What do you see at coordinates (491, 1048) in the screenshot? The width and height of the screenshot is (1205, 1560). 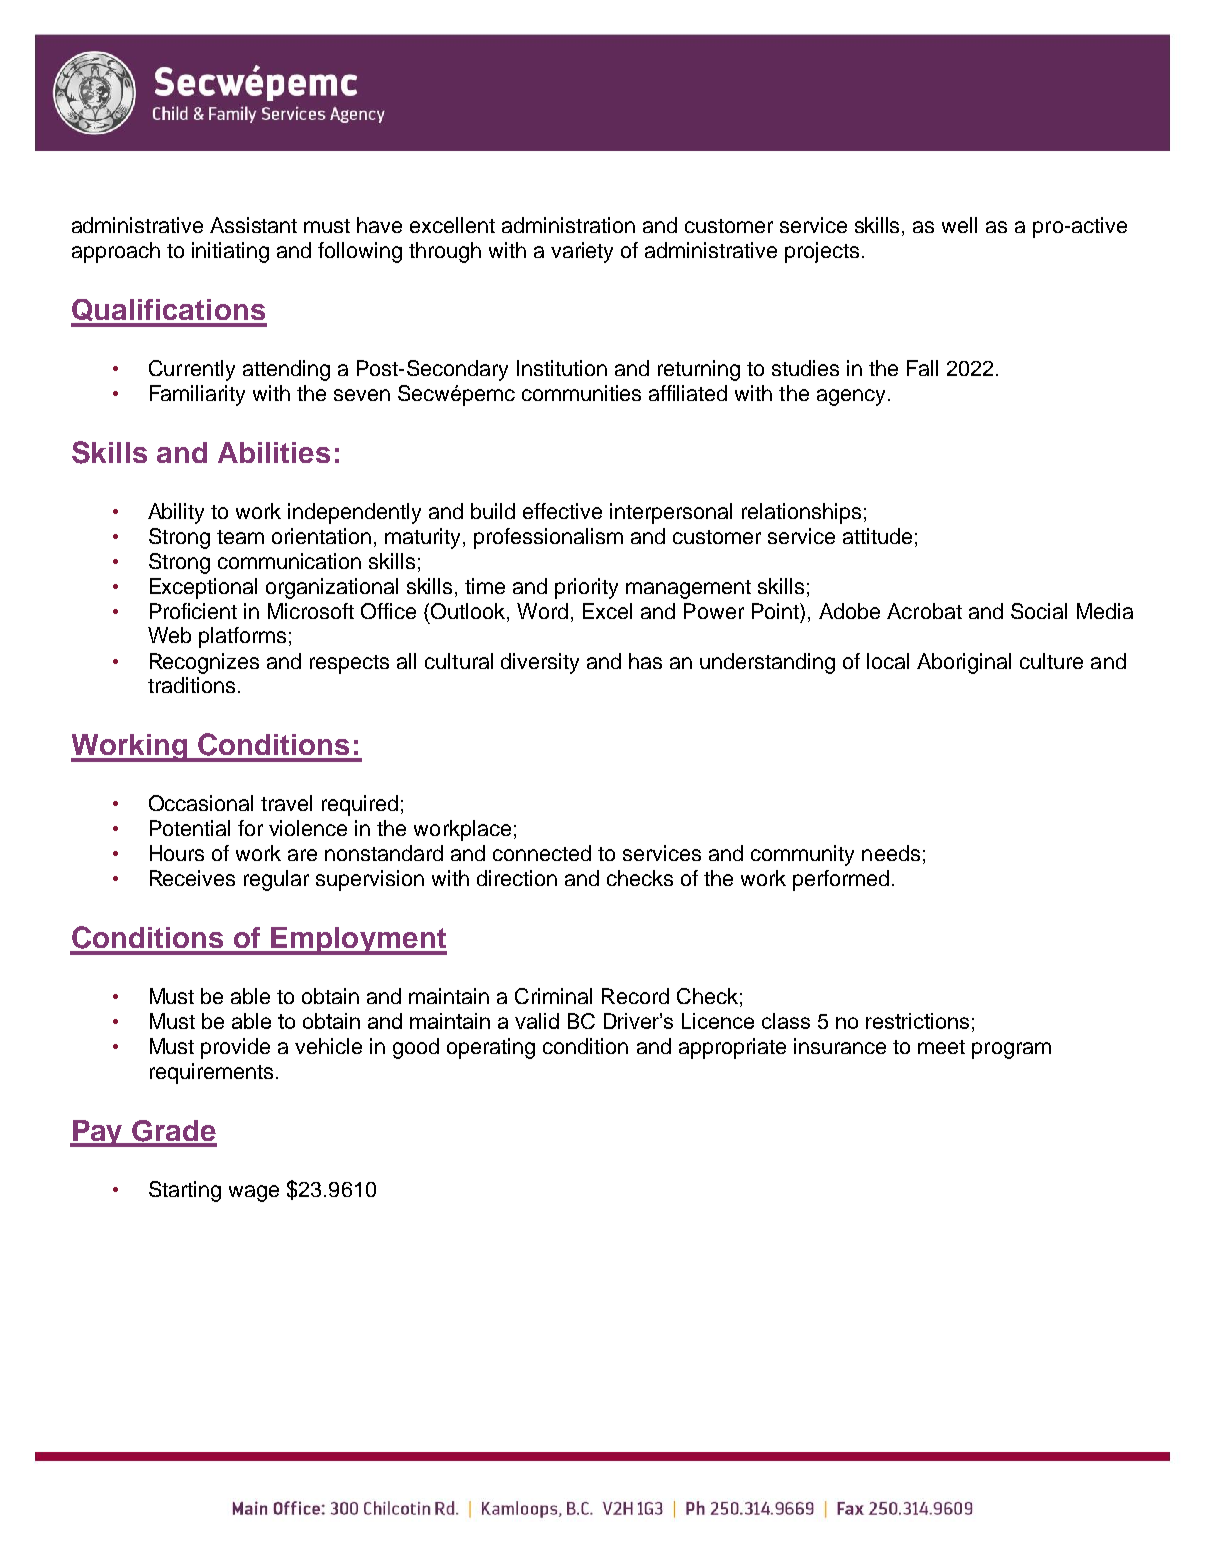 I see `operating` at bounding box center [491, 1048].
